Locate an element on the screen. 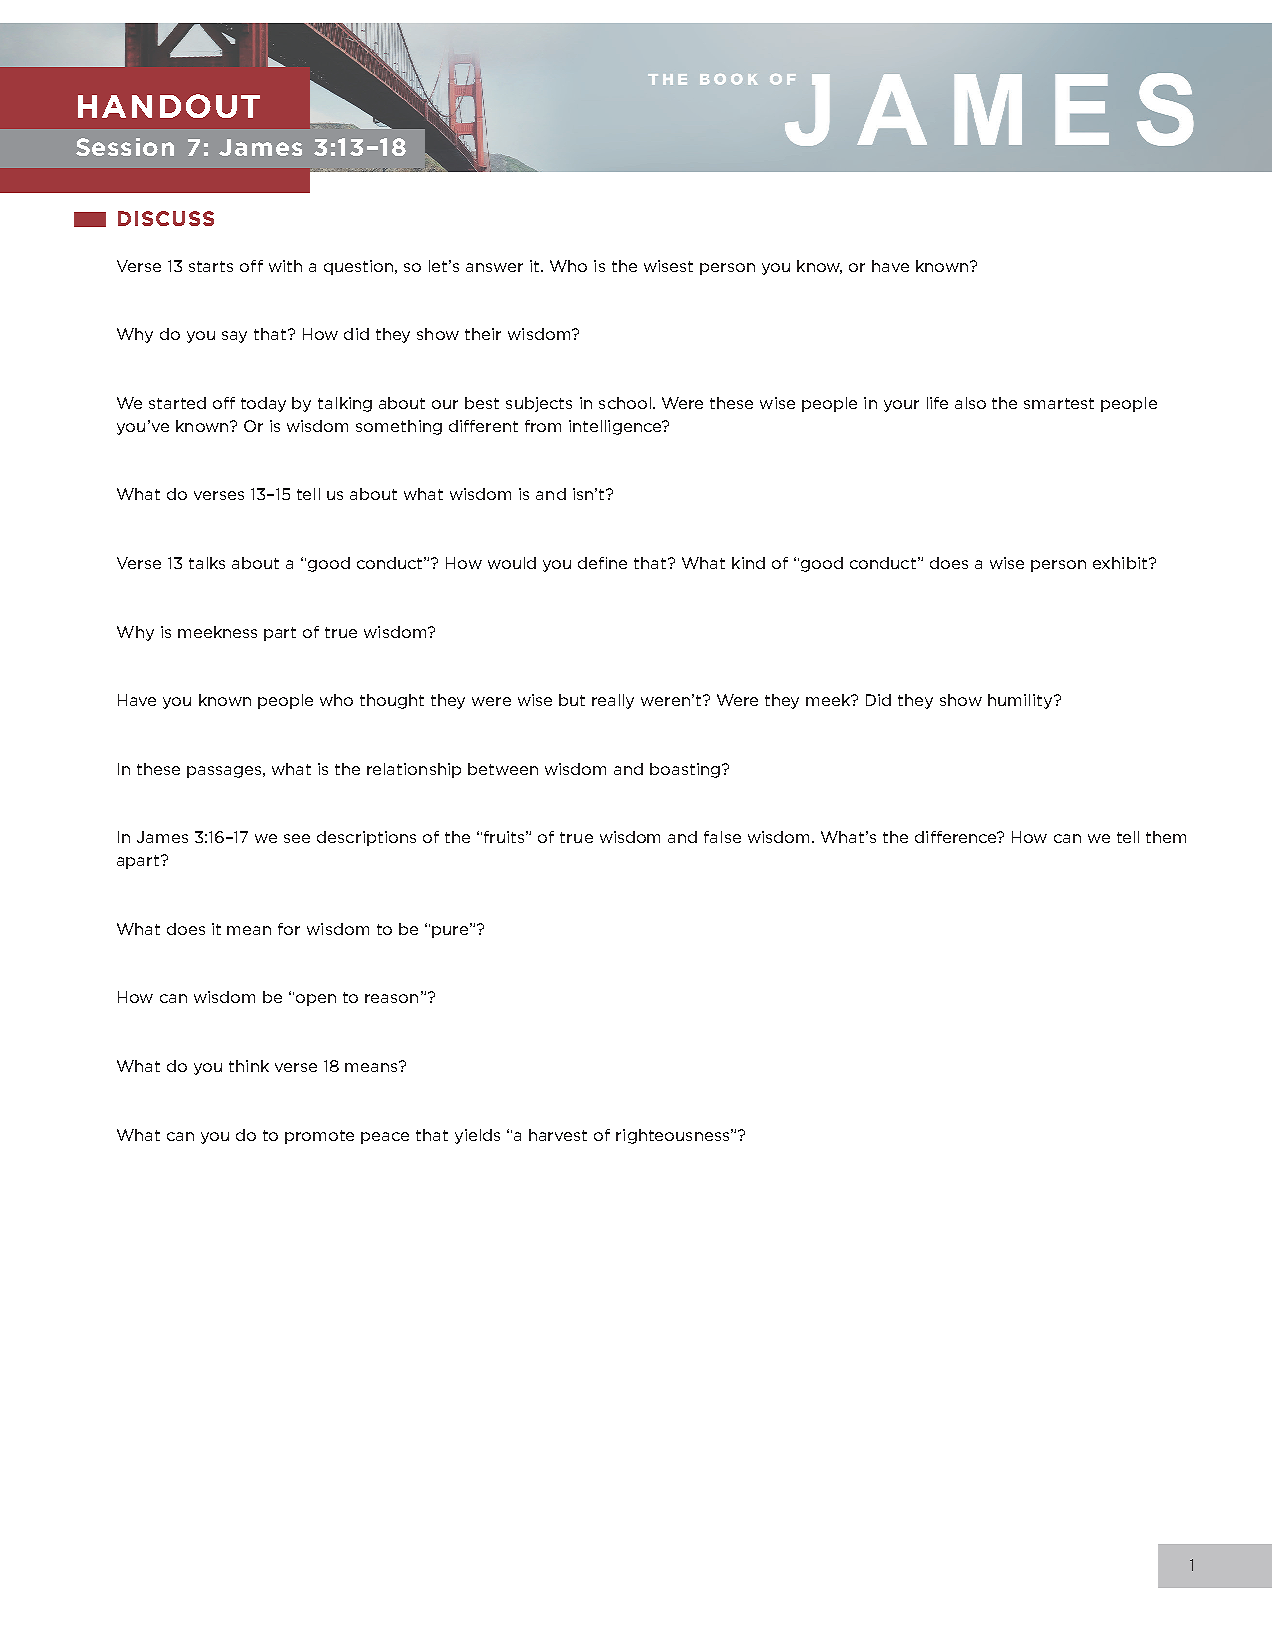  exhibit is located at coordinates (1121, 563).
